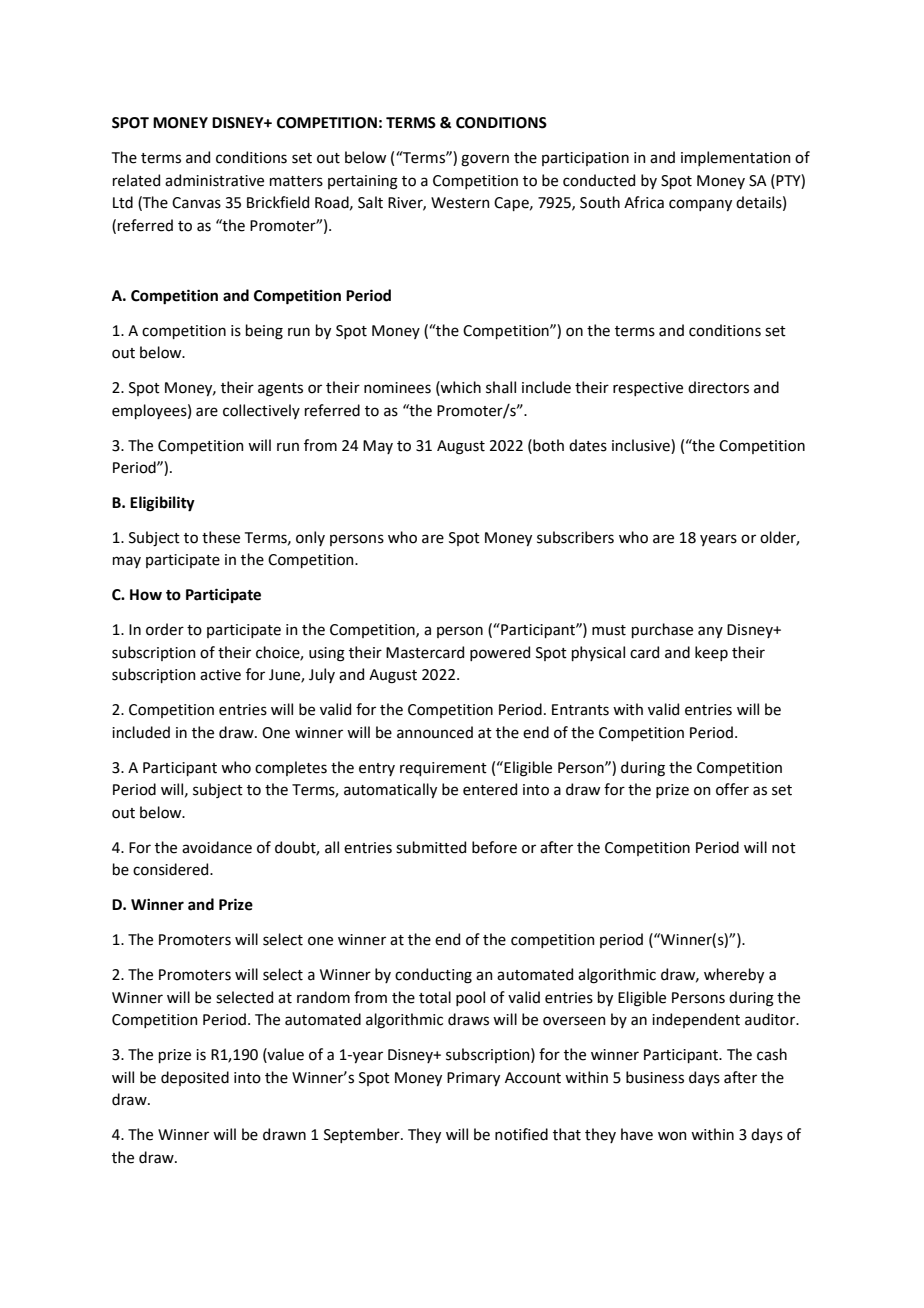  What do you see at coordinates (700, 205) in the image?
I see `company` at bounding box center [700, 205].
